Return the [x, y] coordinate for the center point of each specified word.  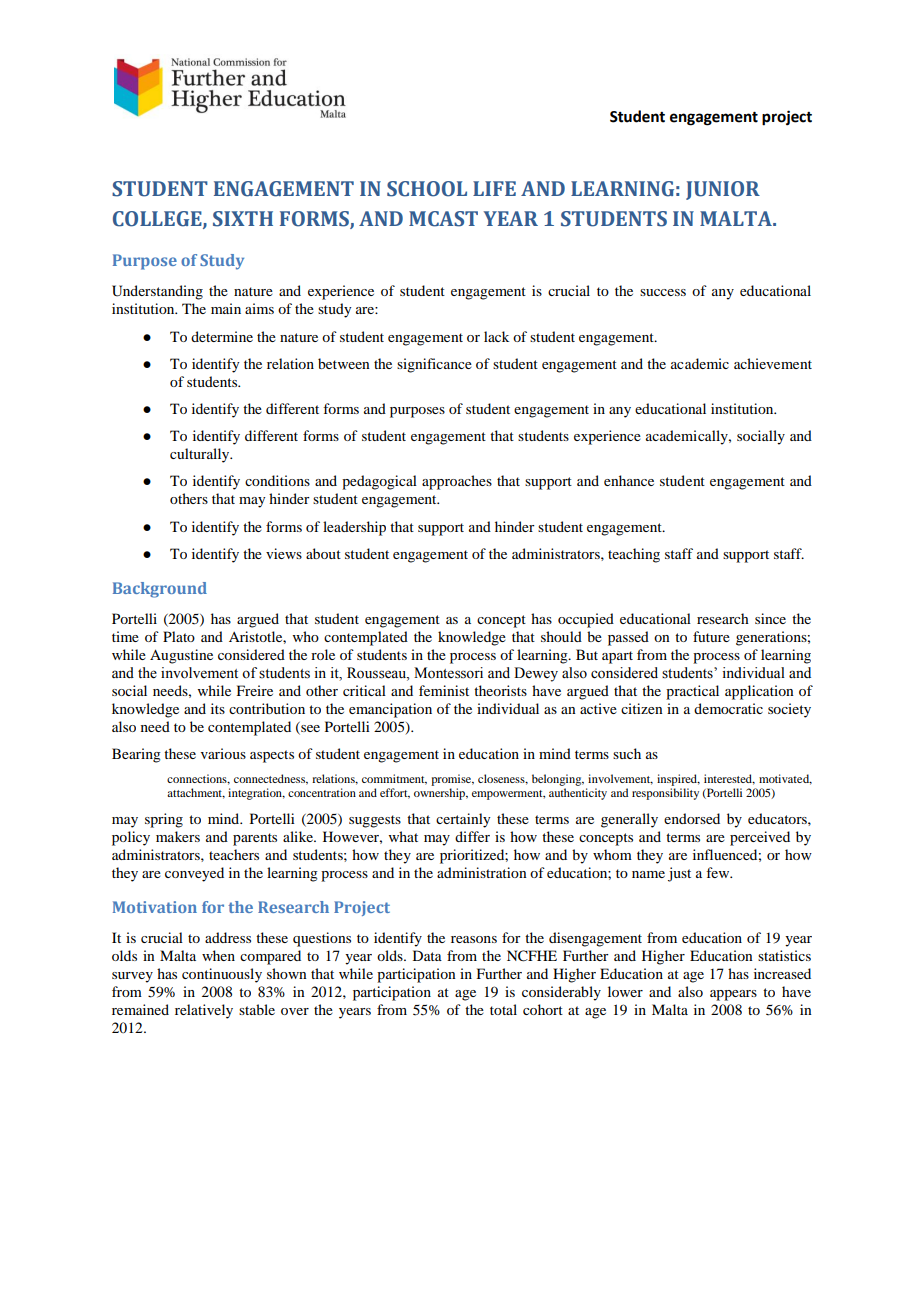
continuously [222, 975]
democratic [728, 708]
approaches [457, 482]
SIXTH [243, 219]
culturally [201, 455]
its [218, 708]
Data [427, 955]
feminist [444, 690]
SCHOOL [427, 189]
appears [733, 995]
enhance [629, 480]
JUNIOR [723, 190]
